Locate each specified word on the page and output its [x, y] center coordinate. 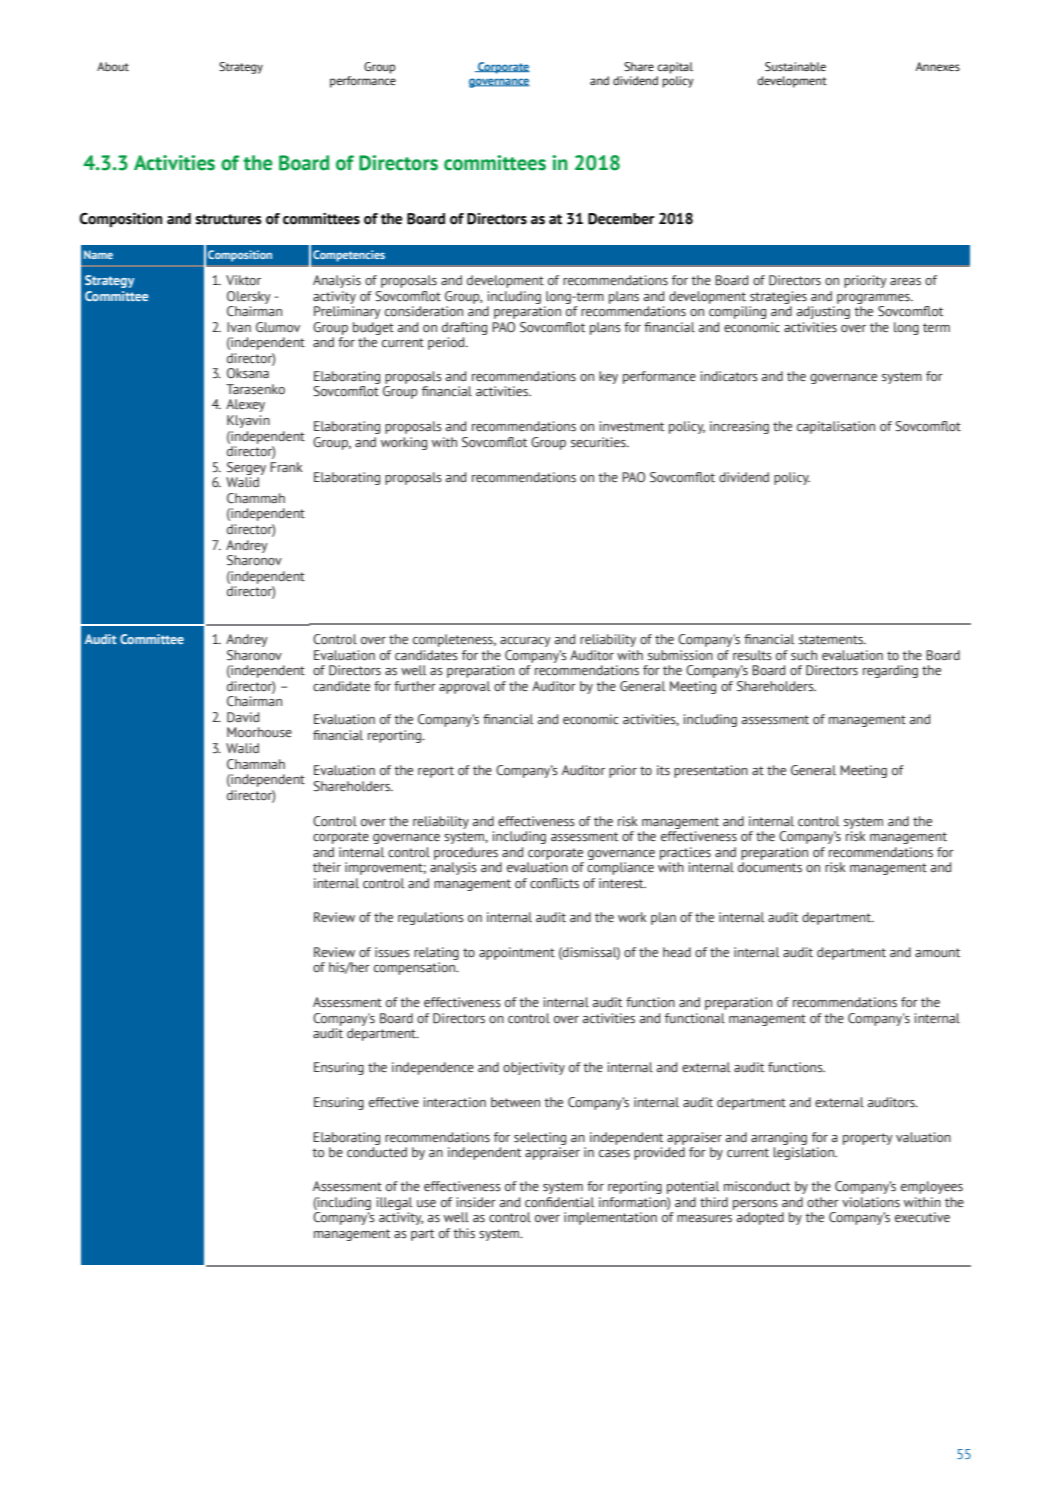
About [113, 66]
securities [599, 442]
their [327, 867]
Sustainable [795, 67]
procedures [466, 853]
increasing [739, 427]
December [621, 219]
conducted [377, 1152]
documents [770, 867]
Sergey [246, 468]
